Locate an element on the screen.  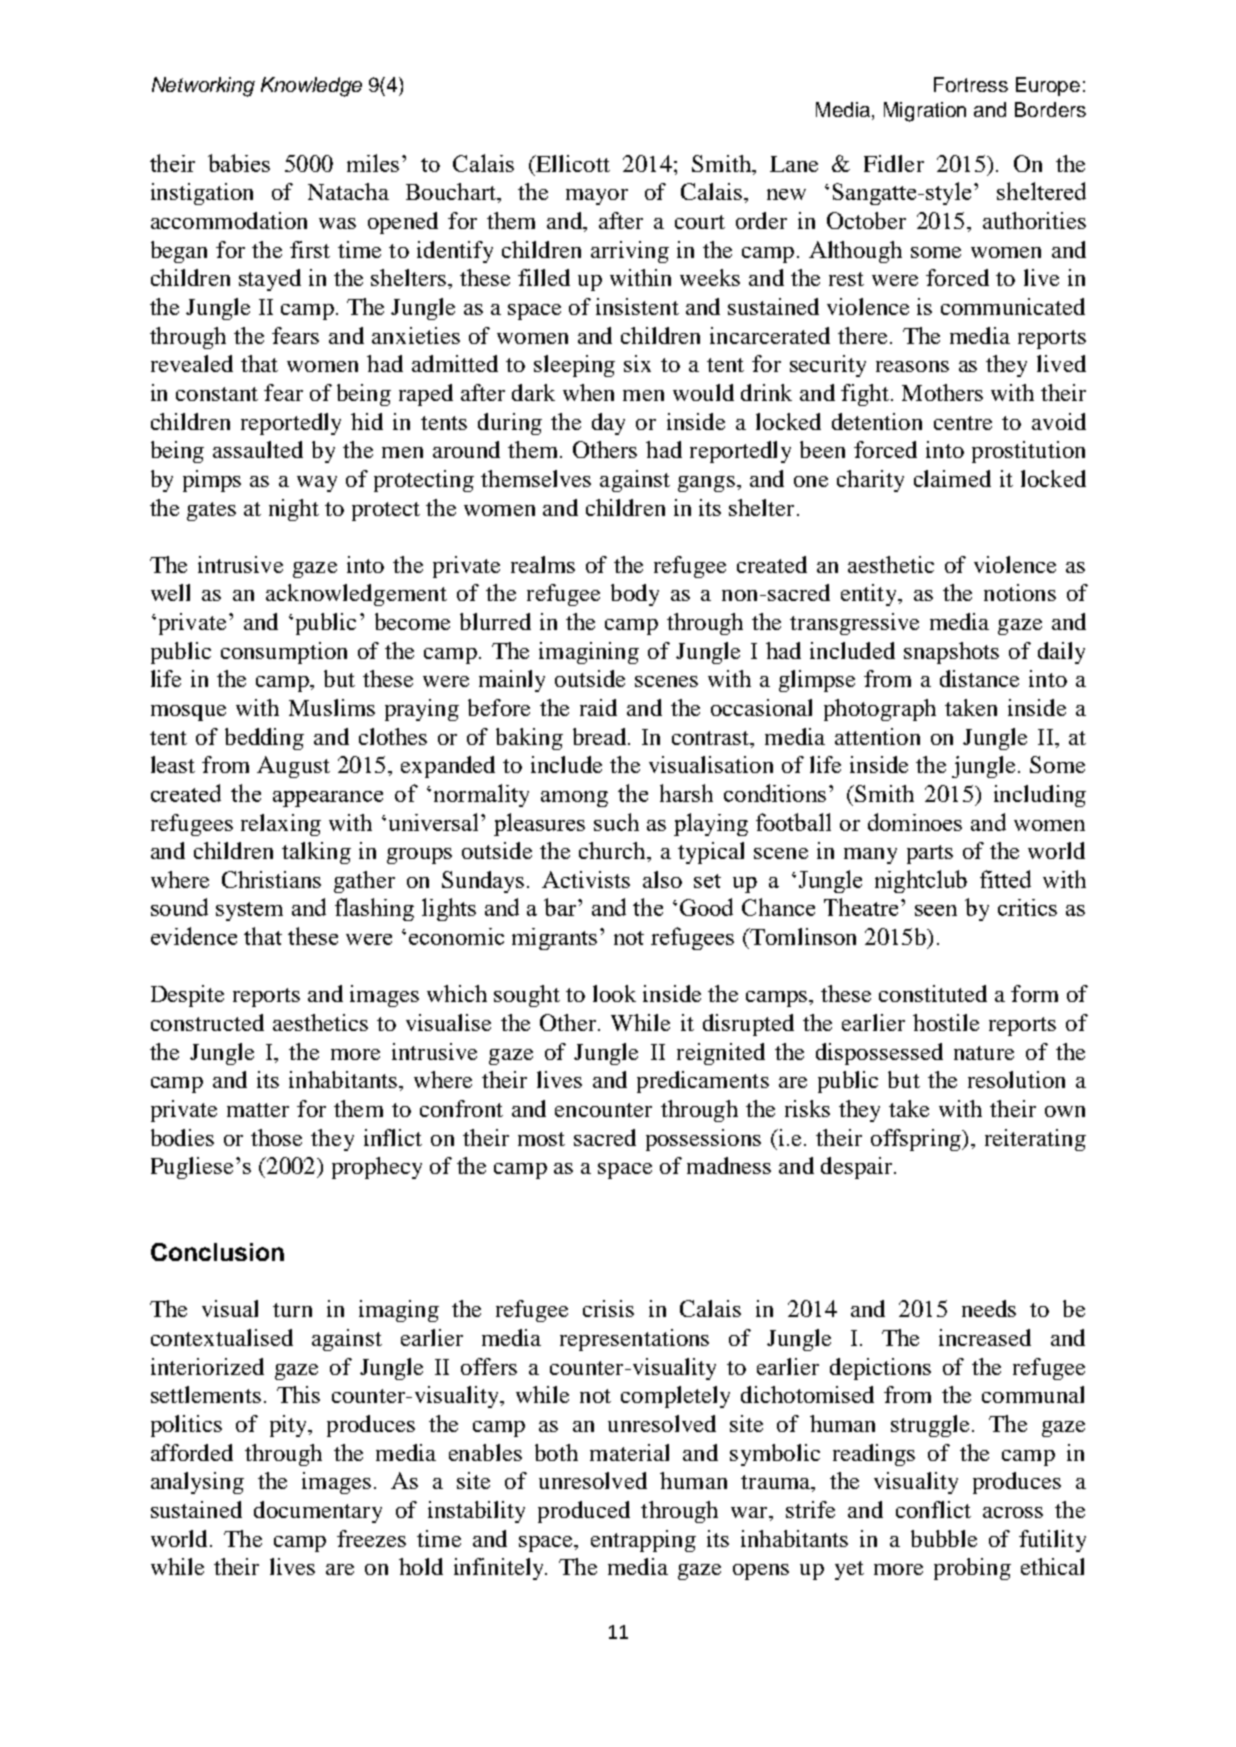
babies is located at coordinates (239, 163).
